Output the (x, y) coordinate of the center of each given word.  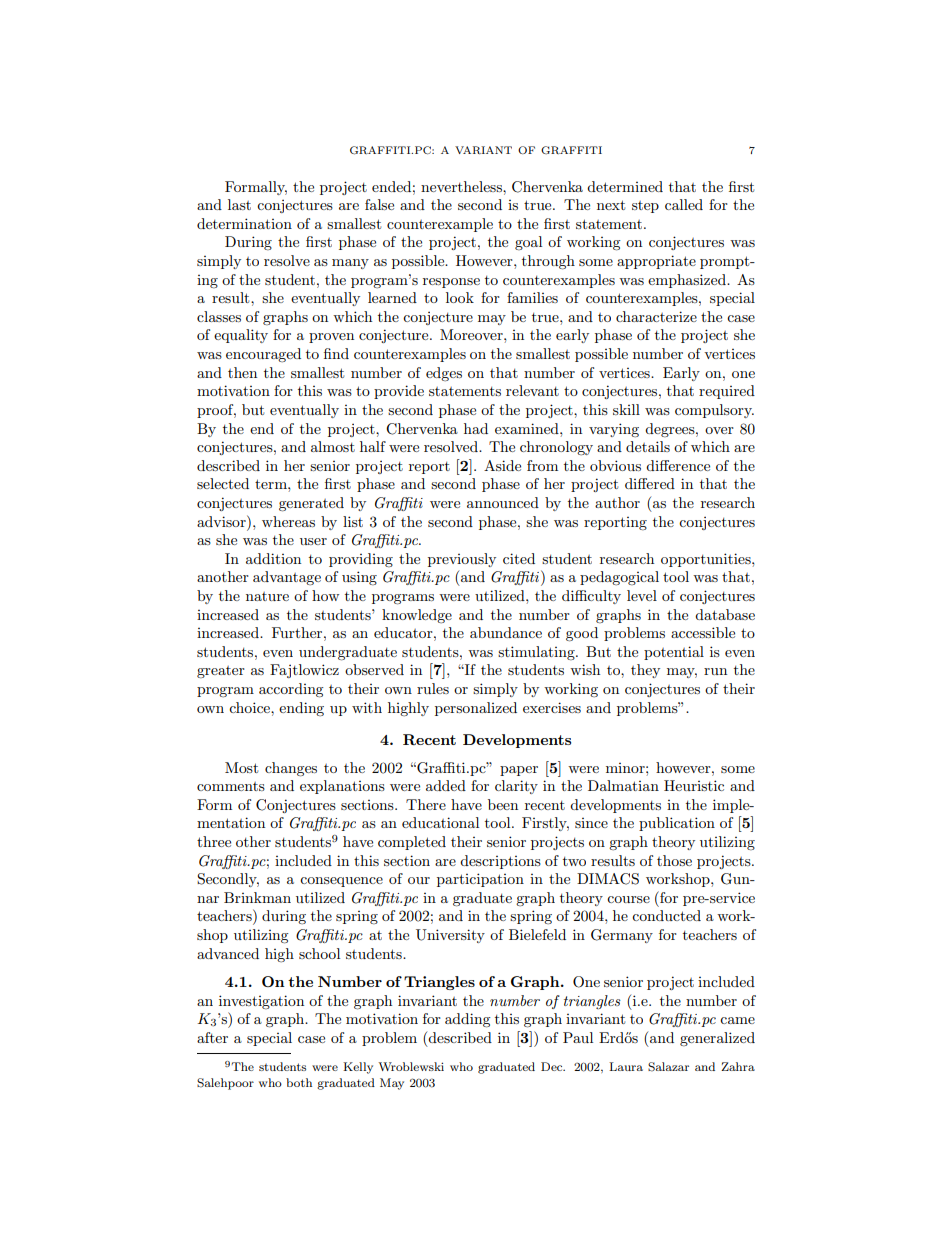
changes (291, 769)
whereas (288, 521)
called (684, 204)
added (446, 785)
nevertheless (462, 186)
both (299, 1082)
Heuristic (694, 785)
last (239, 204)
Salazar (668, 1067)
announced (503, 502)
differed (650, 483)
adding (468, 1020)
